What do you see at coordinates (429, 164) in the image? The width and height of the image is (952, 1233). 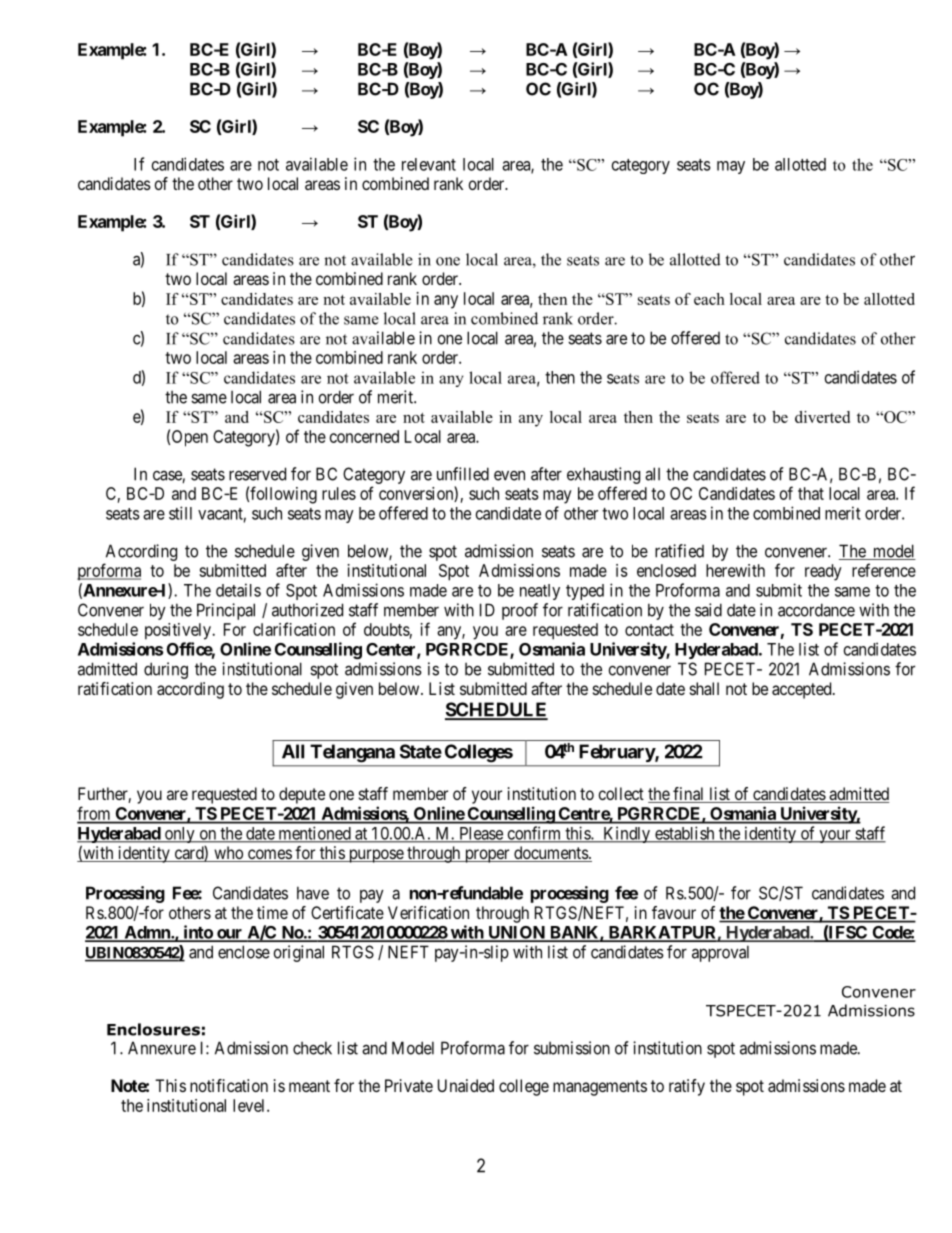 I see `relevant` at bounding box center [429, 164].
